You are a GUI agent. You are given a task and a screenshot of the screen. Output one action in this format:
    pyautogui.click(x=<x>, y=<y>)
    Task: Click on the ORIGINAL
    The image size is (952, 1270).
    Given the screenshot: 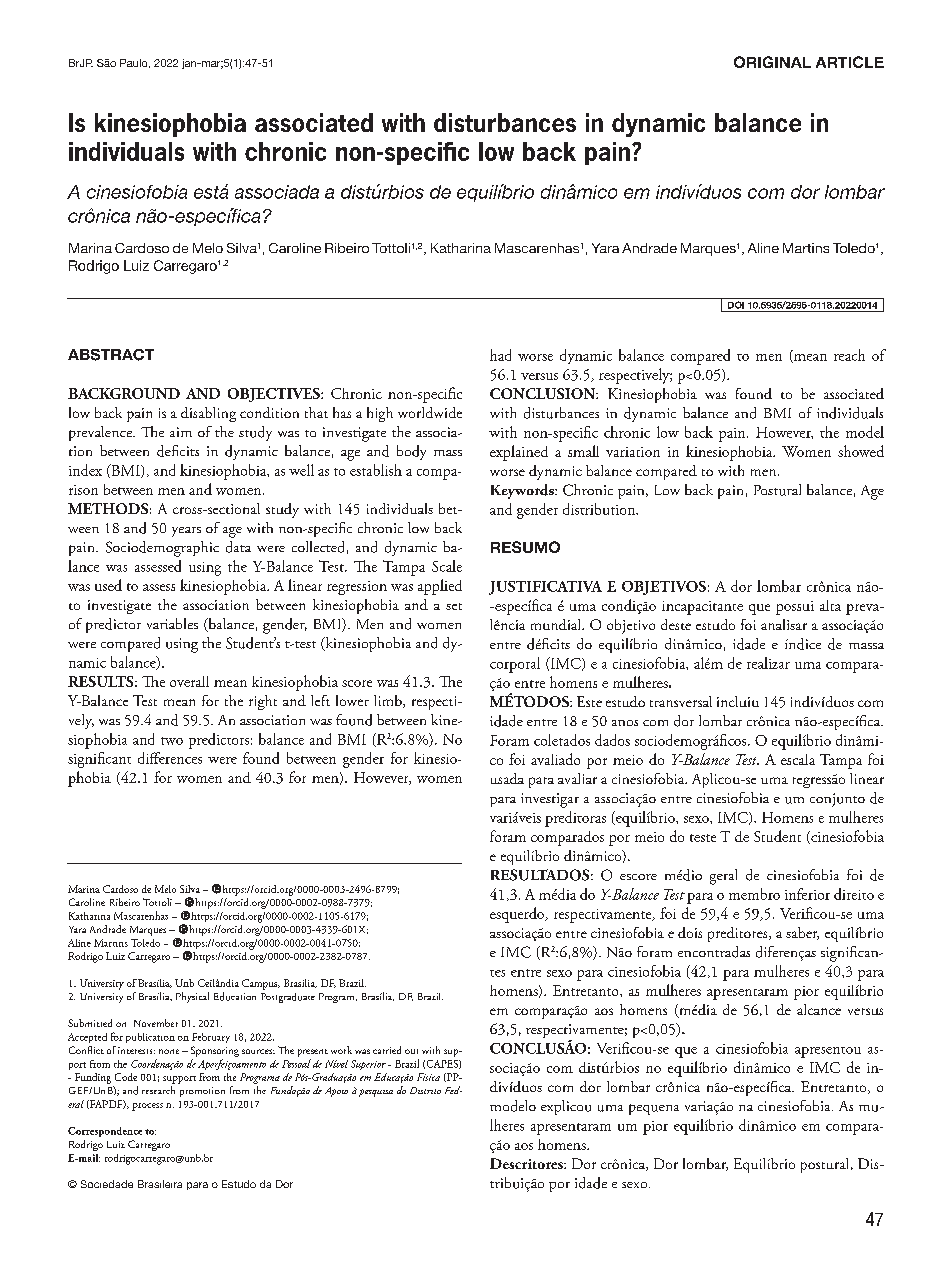 What is the action you would take?
    pyautogui.click(x=772, y=62)
